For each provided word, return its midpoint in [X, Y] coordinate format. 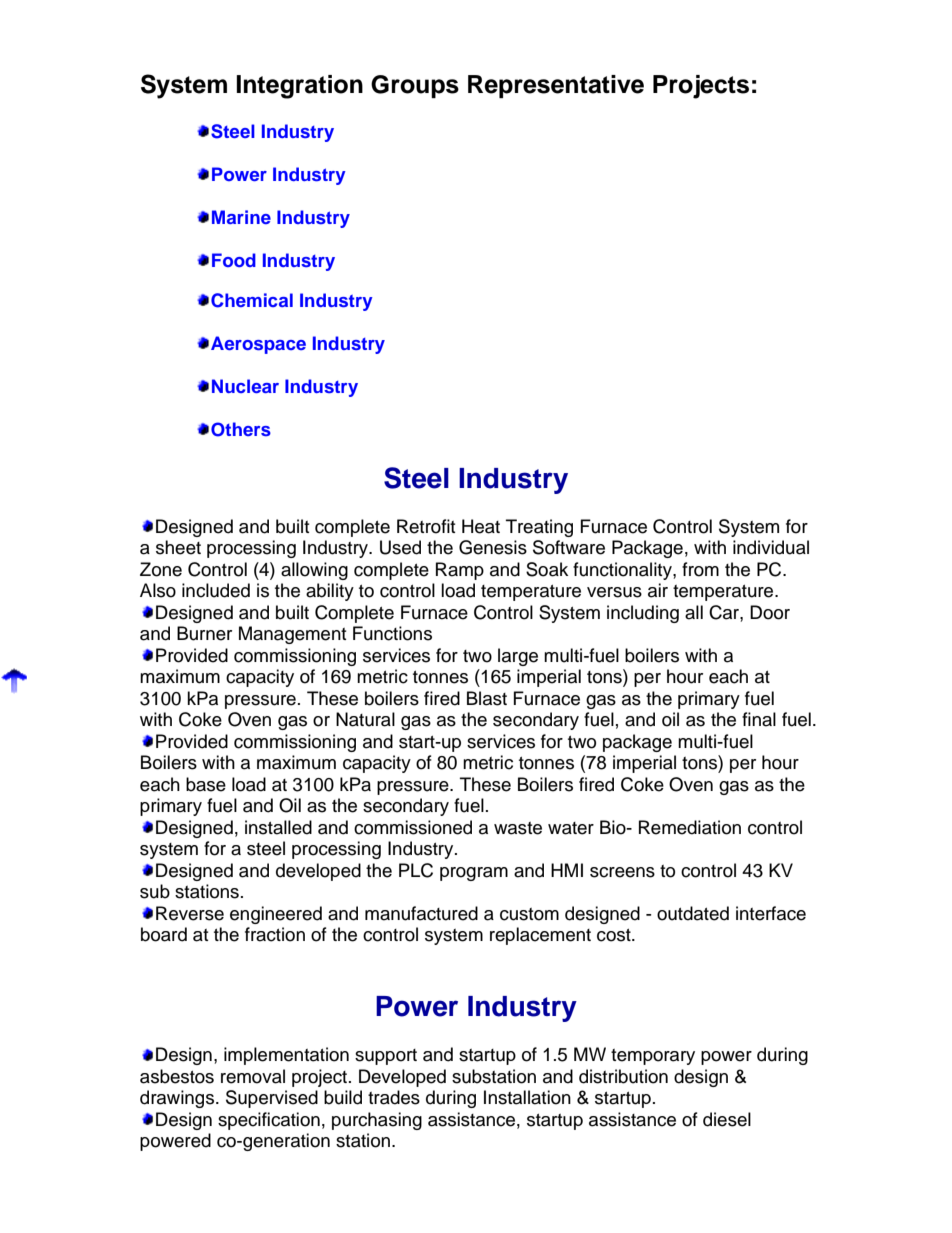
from [700, 569]
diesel [727, 1119]
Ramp [460, 571]
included [216, 590]
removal [253, 1076]
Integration [299, 87]
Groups [415, 86]
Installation [527, 1097]
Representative [556, 86]
